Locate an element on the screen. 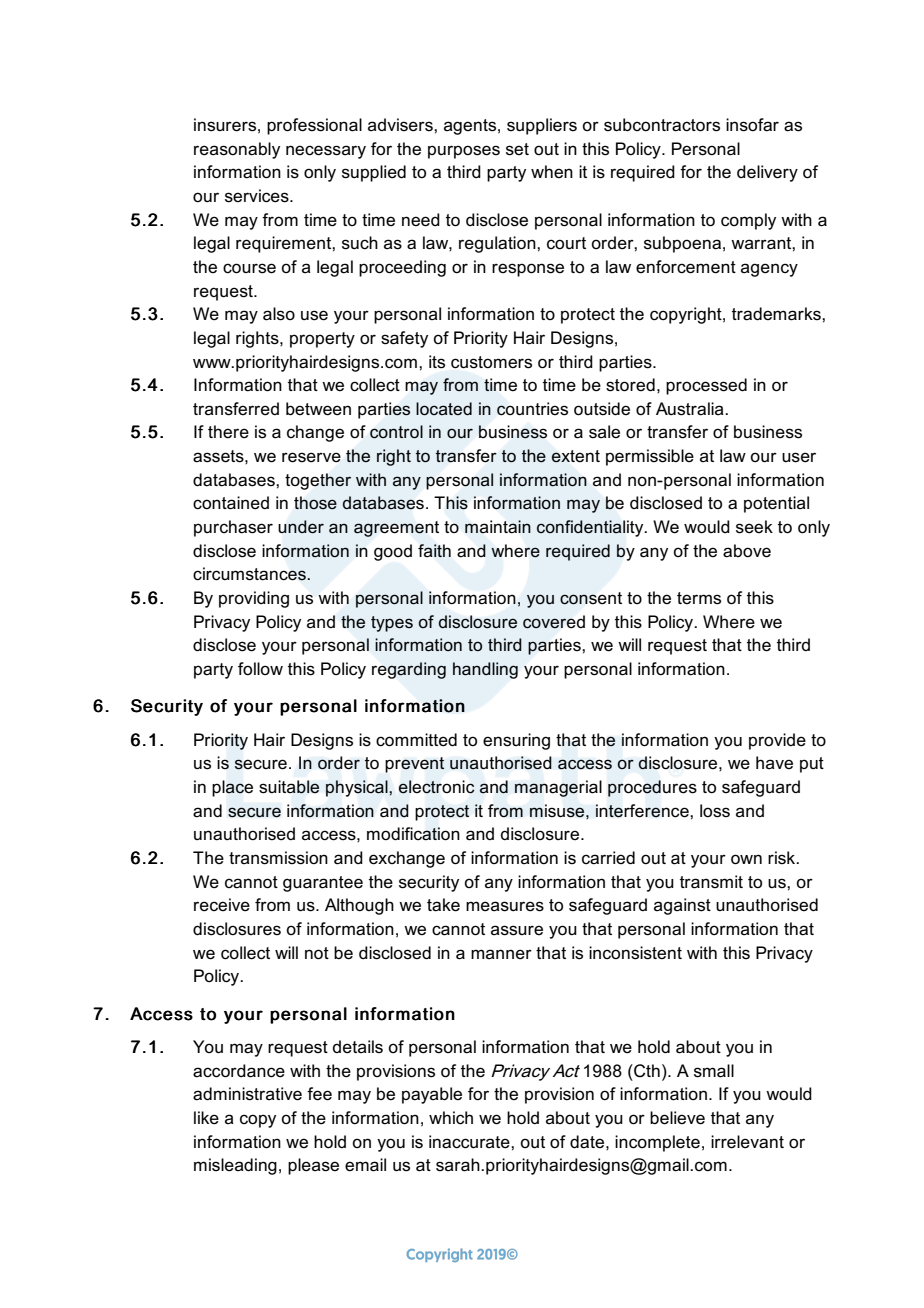 This screenshot has height=1308, width=924. please is located at coordinates (313, 1166).
